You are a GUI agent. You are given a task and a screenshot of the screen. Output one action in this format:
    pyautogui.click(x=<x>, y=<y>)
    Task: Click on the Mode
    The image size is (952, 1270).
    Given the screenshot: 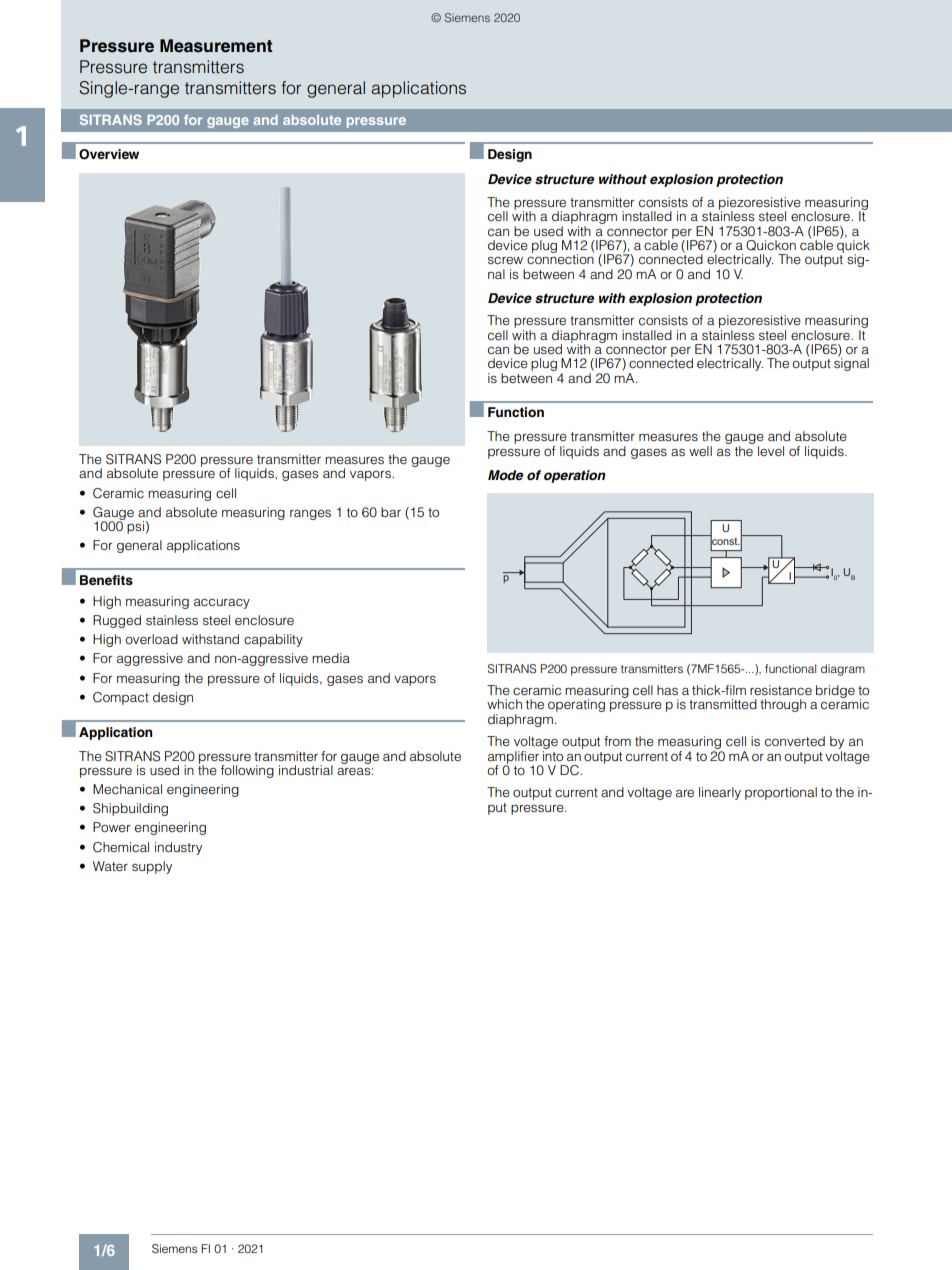 What is the action you would take?
    pyautogui.click(x=505, y=475)
